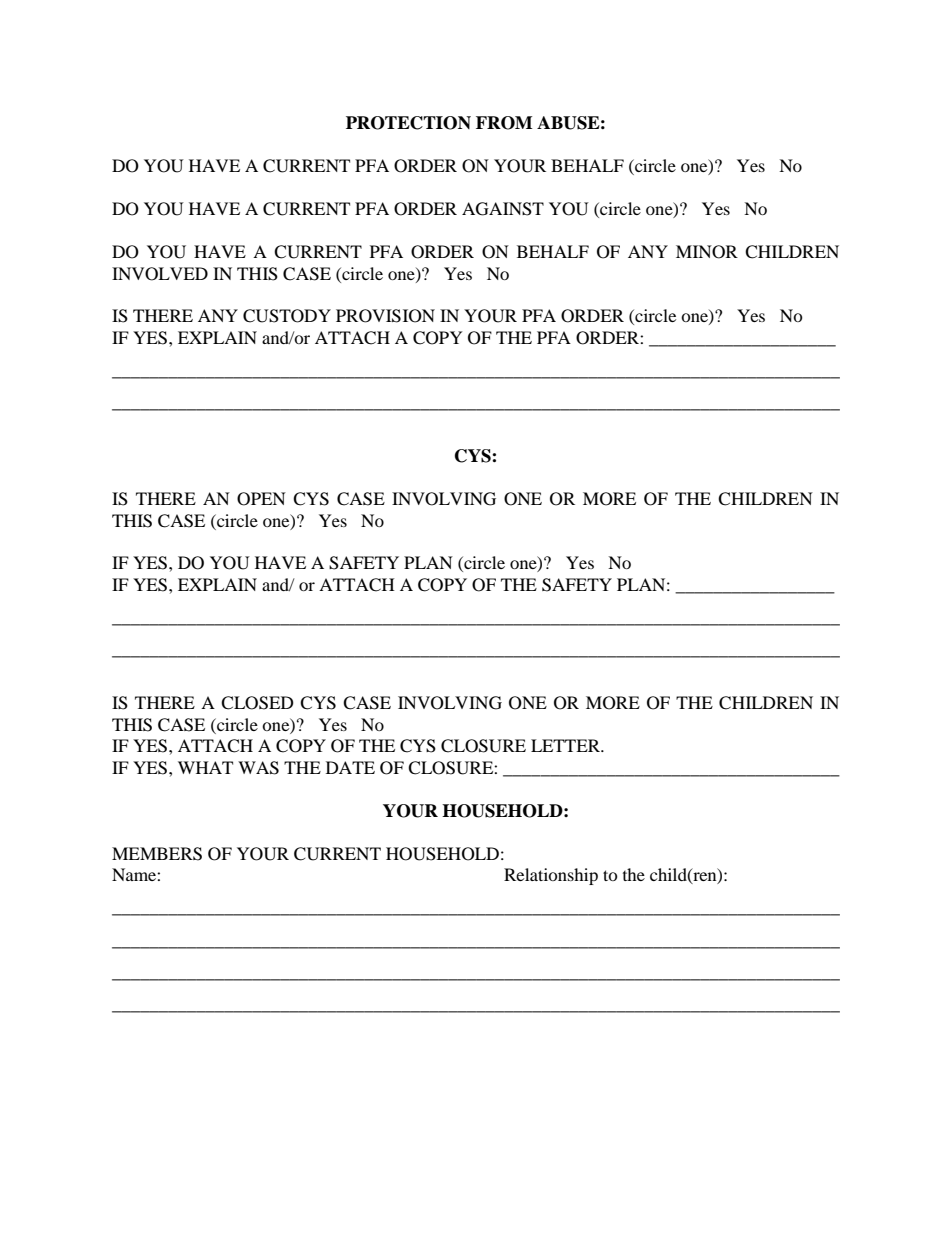 Image resolution: width=952 pixels, height=1233 pixels. What do you see at coordinates (258, 768) in the page?
I see `WAS` at bounding box center [258, 768].
